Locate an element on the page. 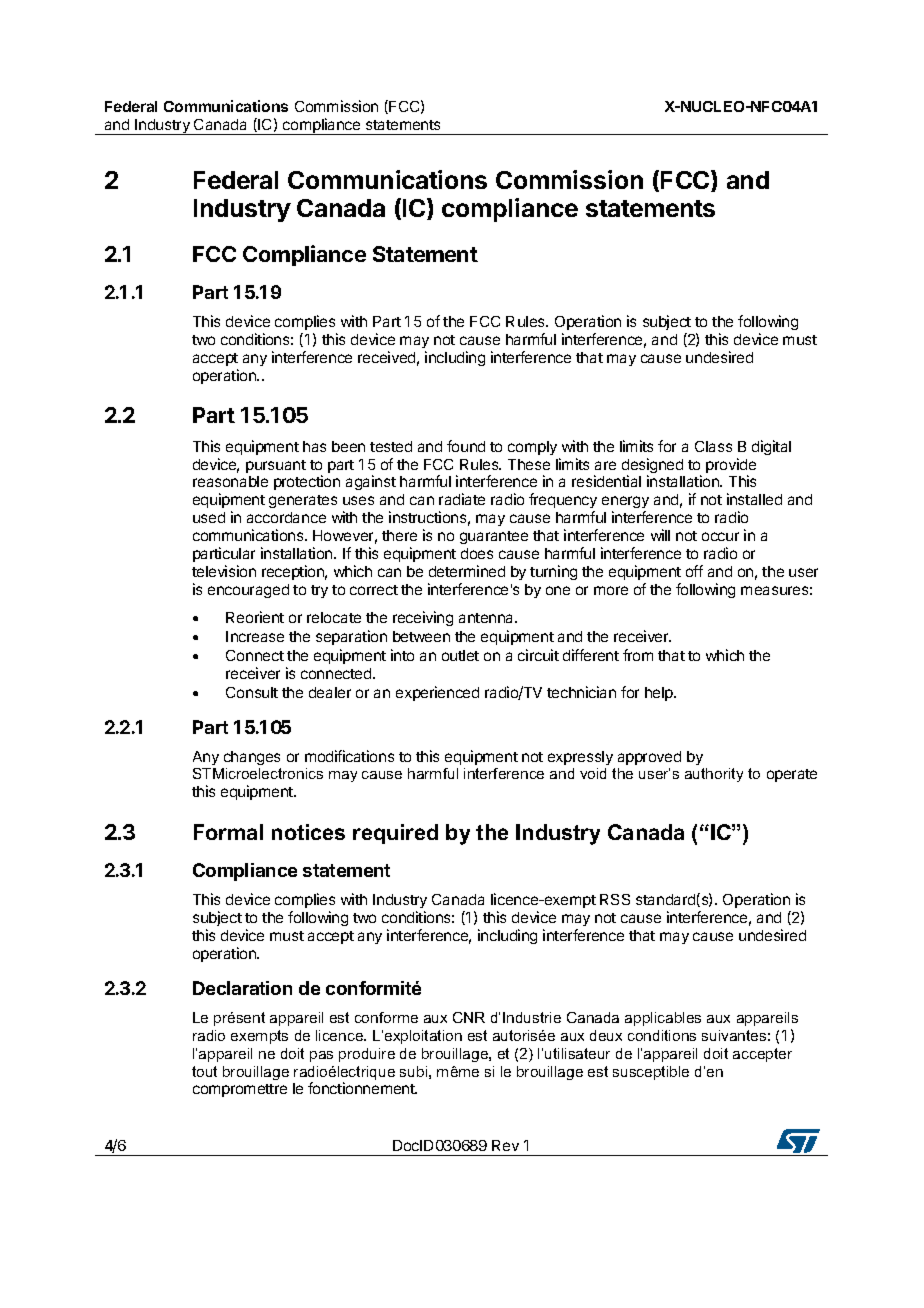 This document has height=1308, width=924. changes is located at coordinates (252, 758).
